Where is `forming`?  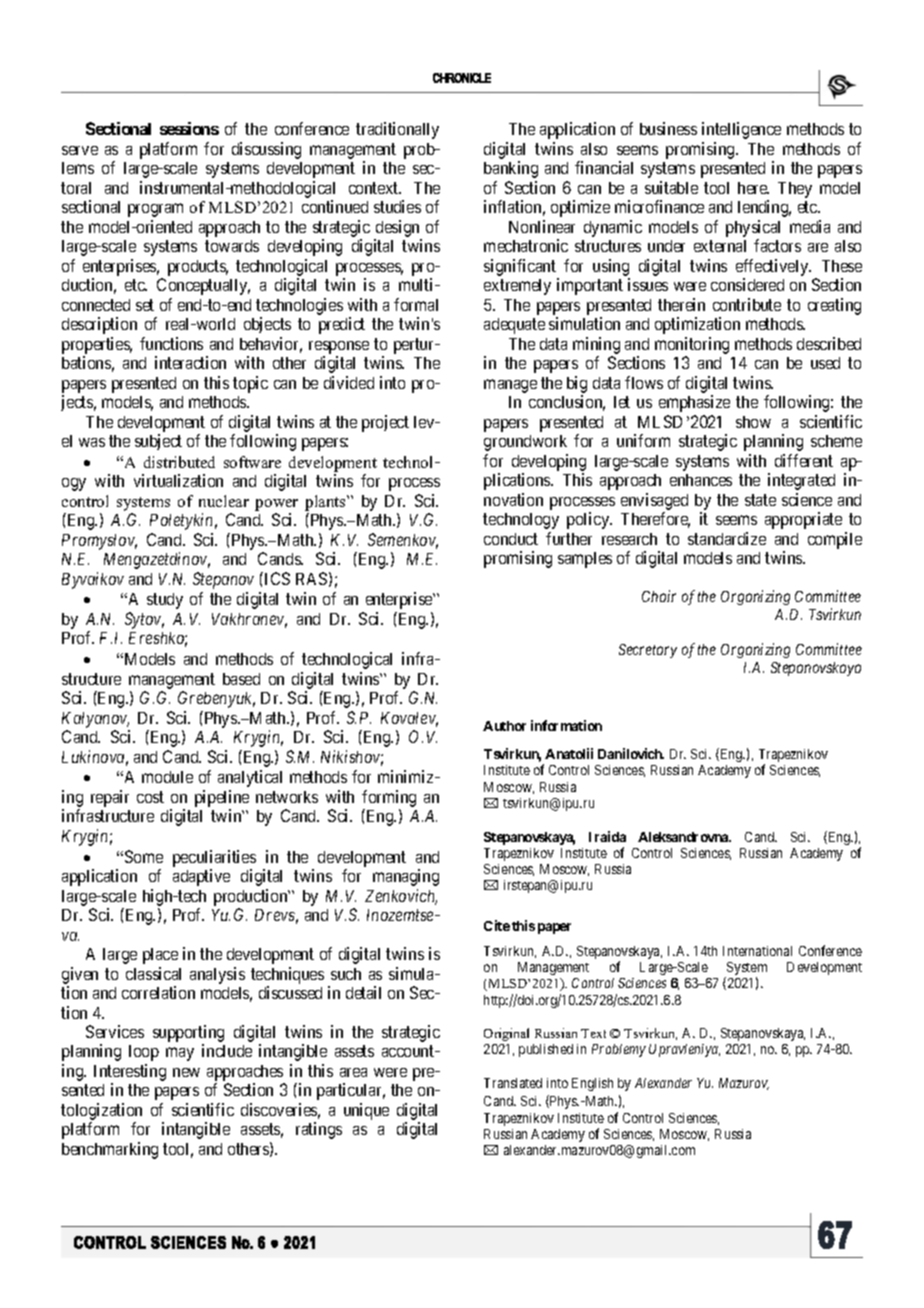 forming is located at coordinates (389, 798).
